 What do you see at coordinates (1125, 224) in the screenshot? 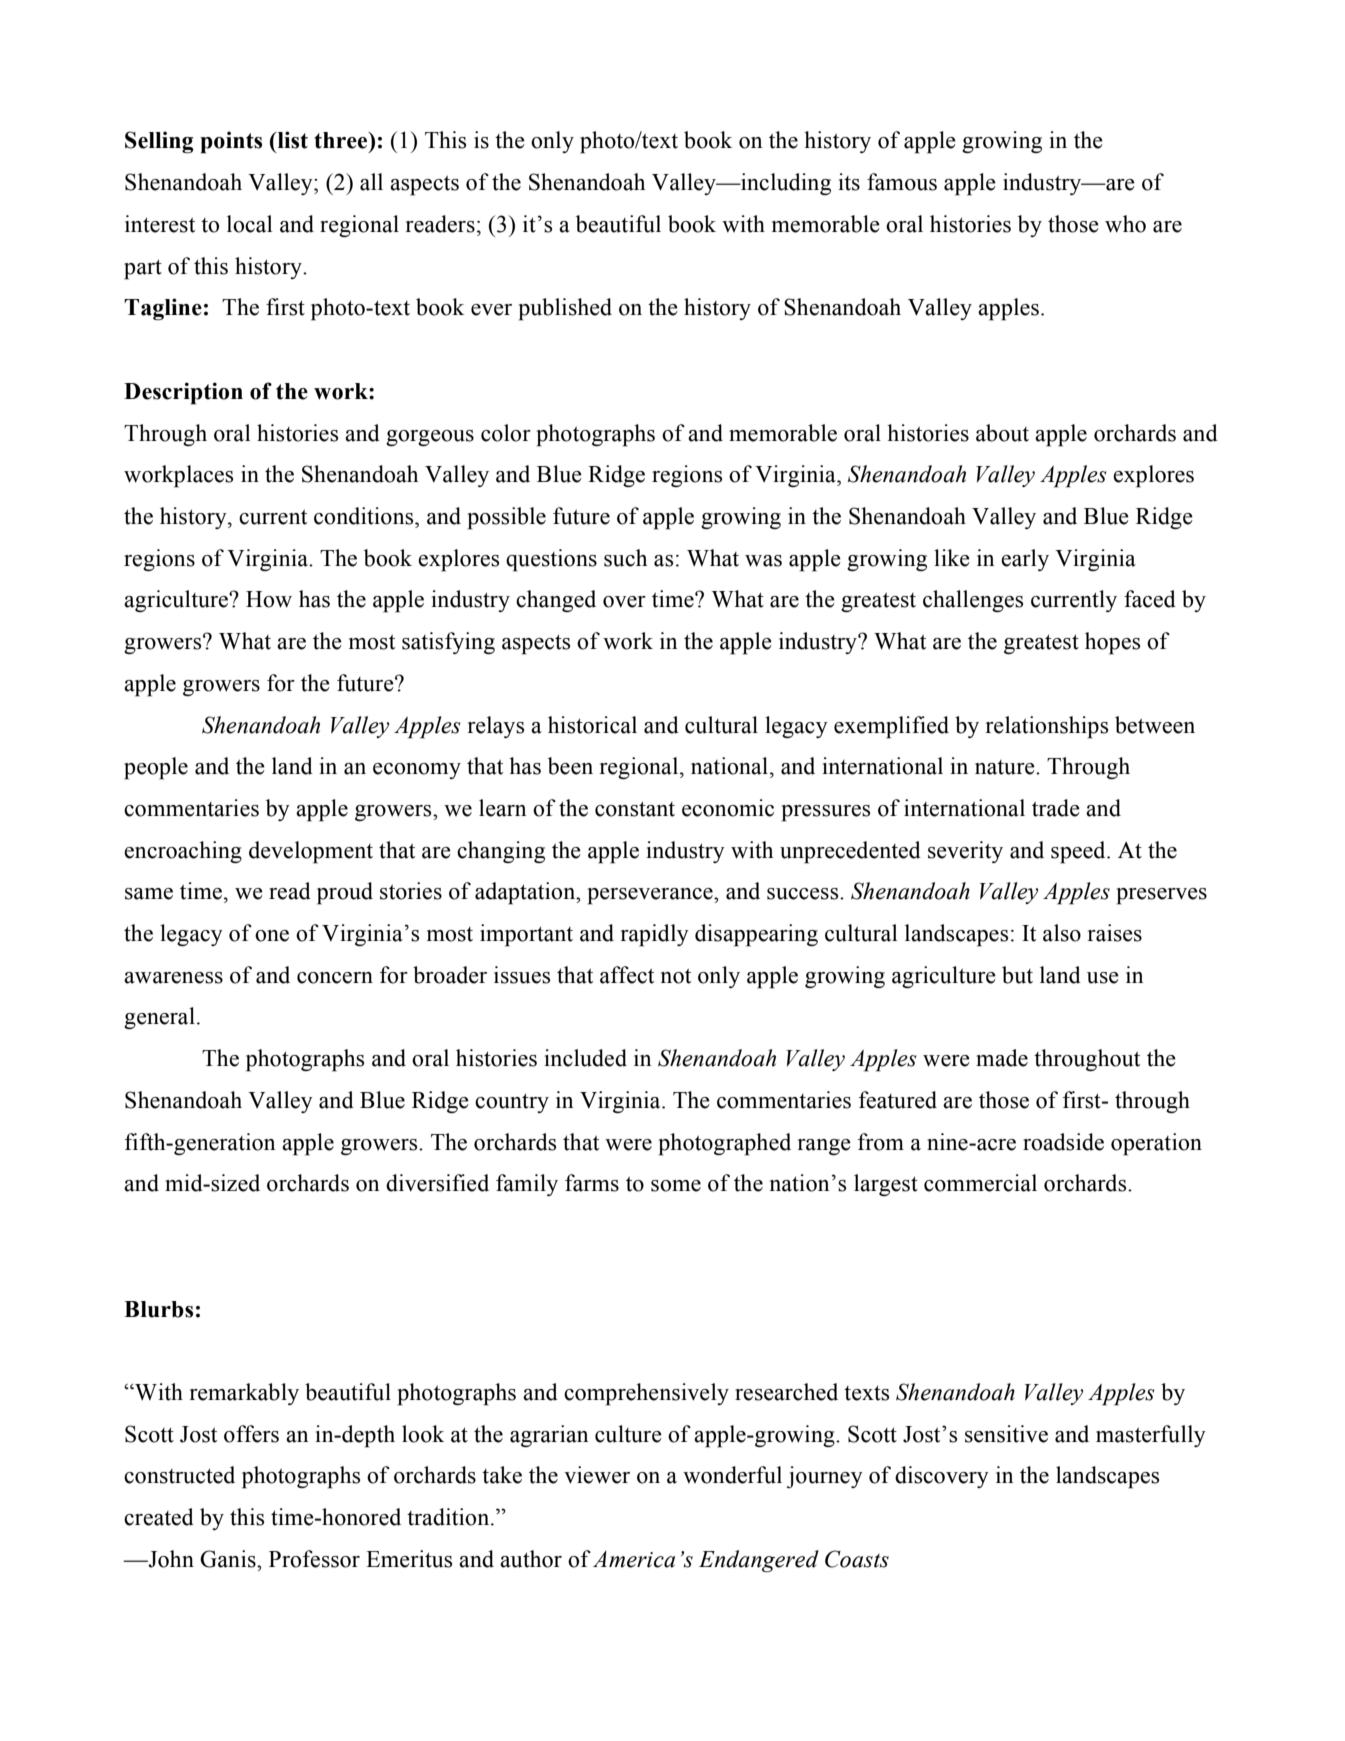
I see `who` at bounding box center [1125, 224].
